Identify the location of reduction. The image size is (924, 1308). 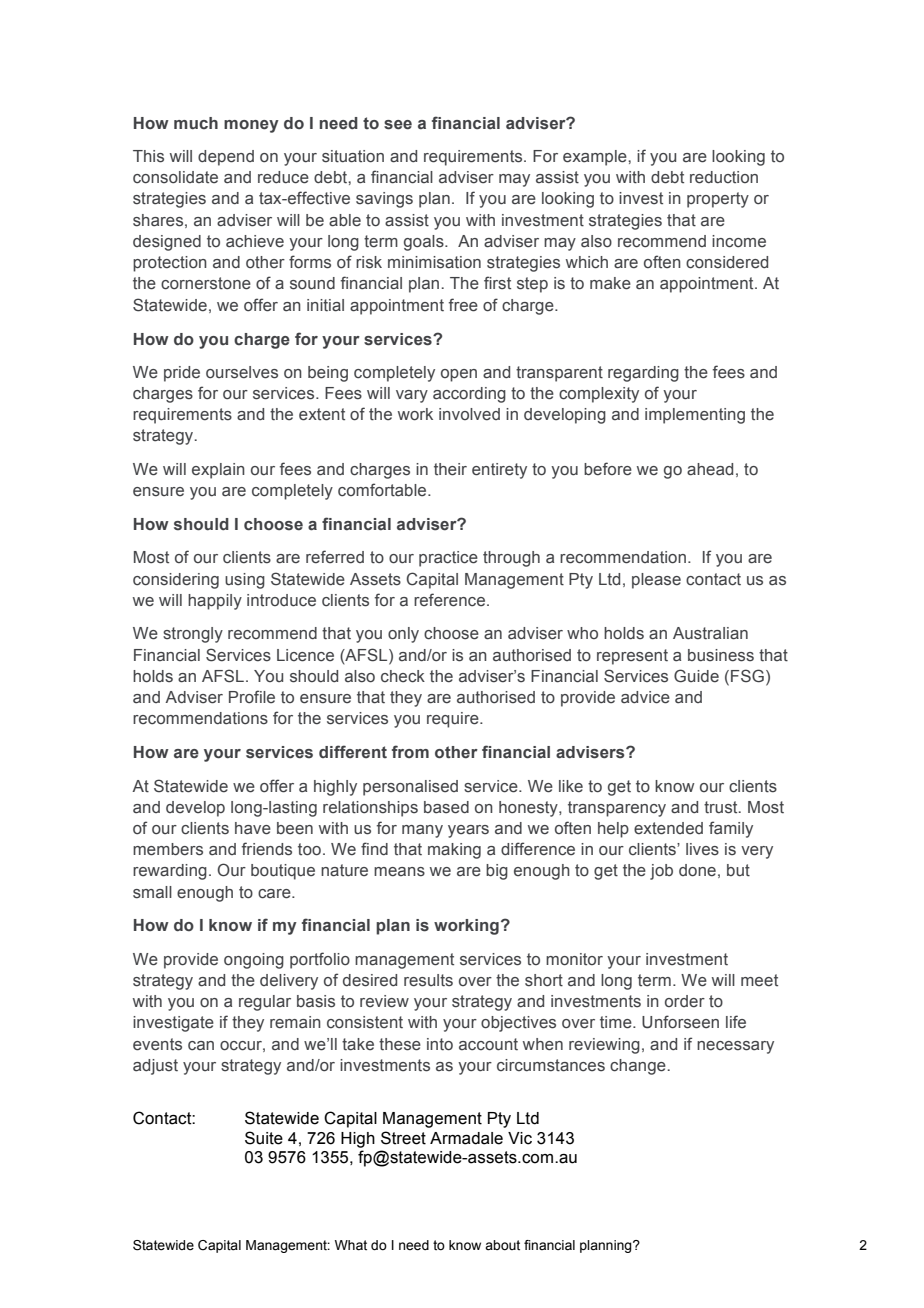
(724, 177).
